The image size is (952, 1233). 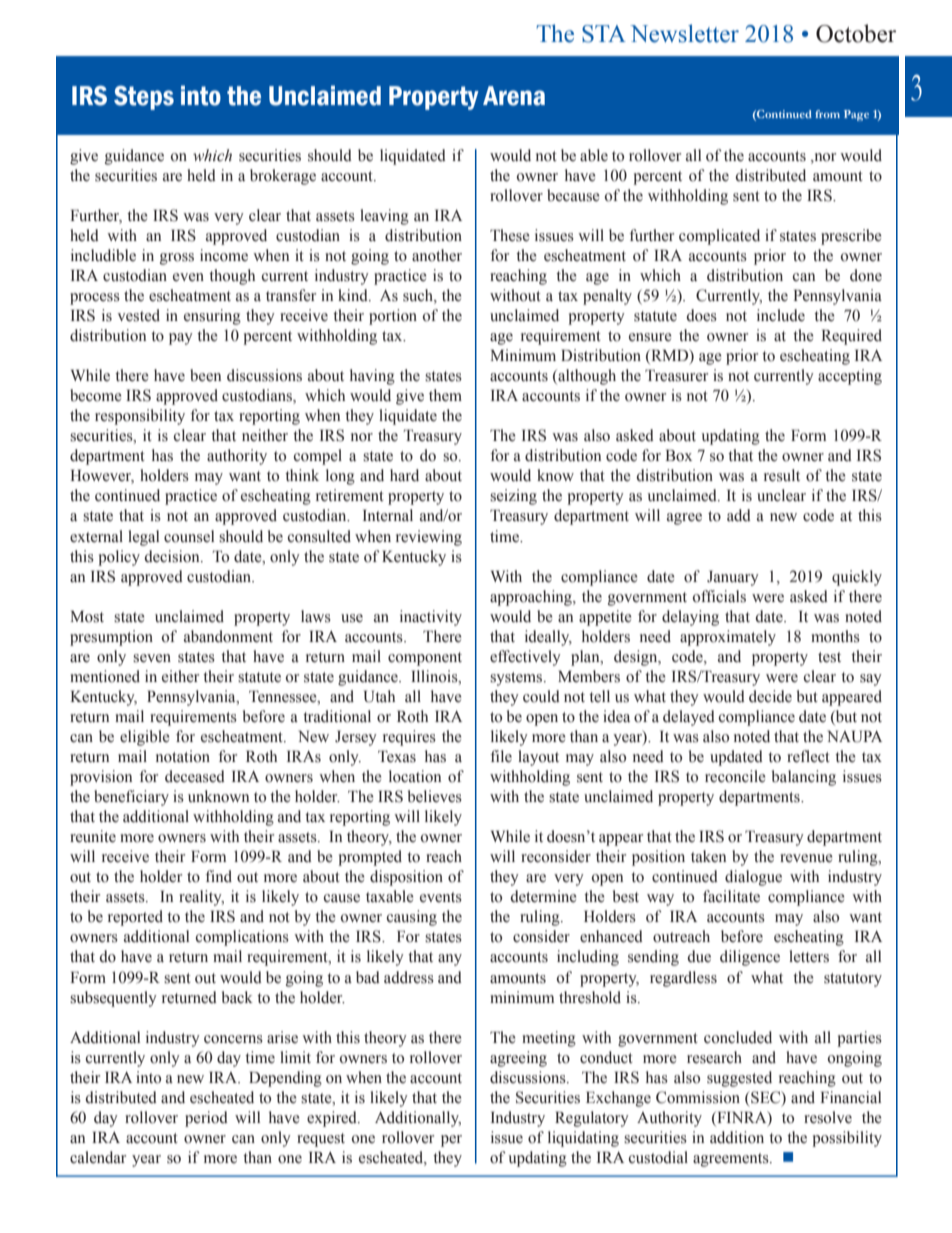 I want to click on include, so click(x=781, y=315).
